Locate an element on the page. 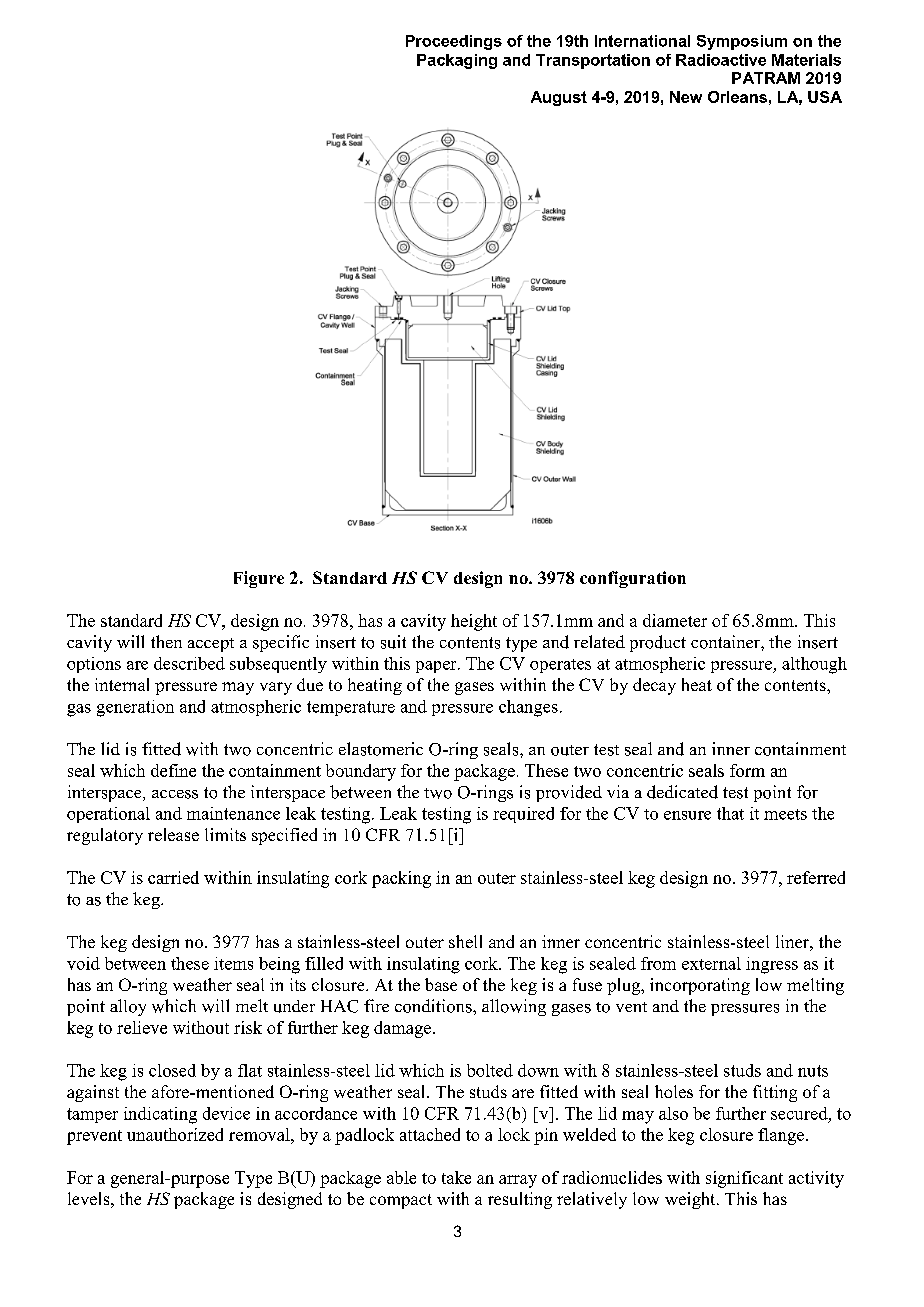  height is located at coordinates (474, 622).
